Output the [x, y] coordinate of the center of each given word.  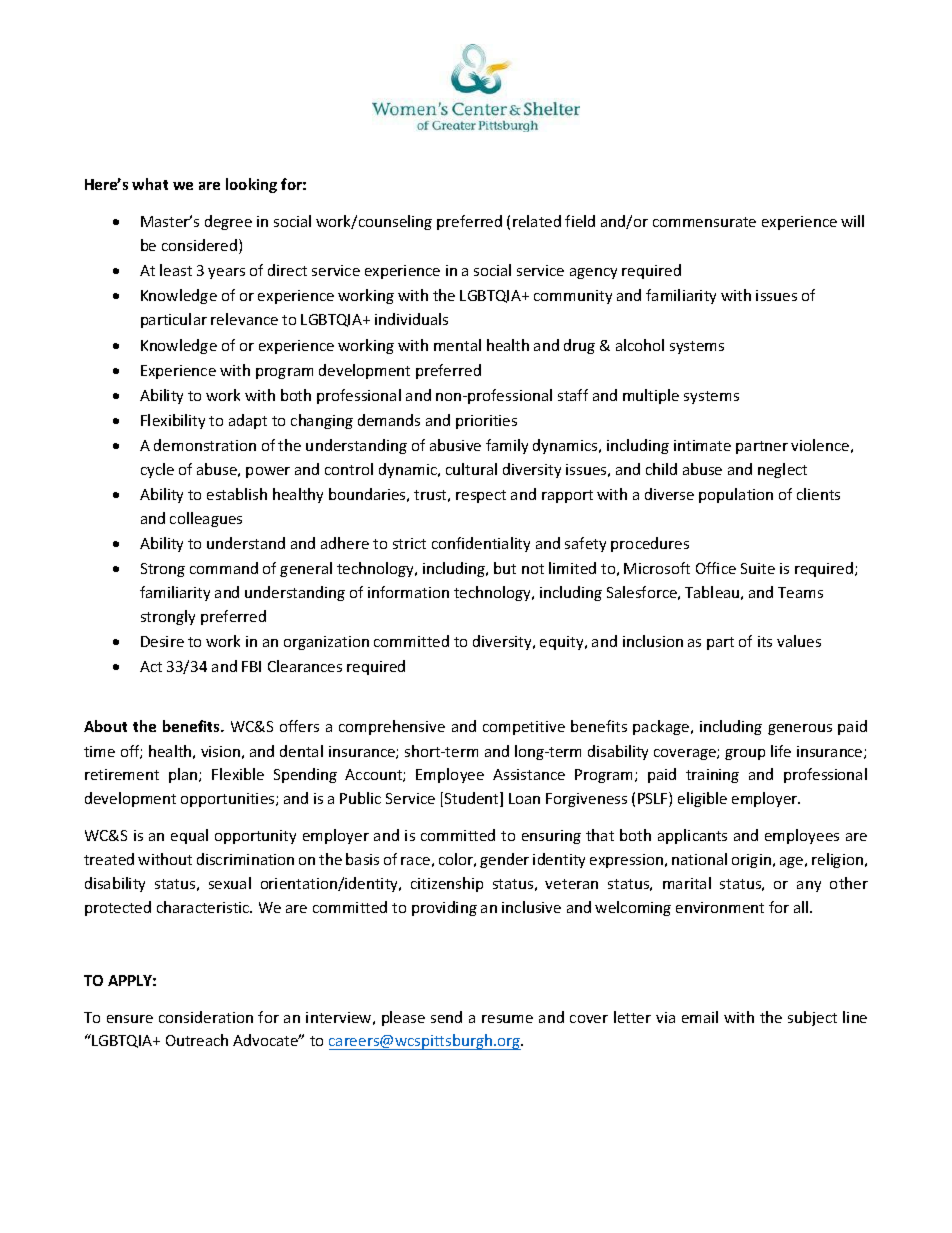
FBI [251, 666]
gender [504, 860]
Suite [758, 568]
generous [800, 729]
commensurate [704, 222]
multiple [651, 396]
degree [228, 222]
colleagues [206, 519]
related [537, 221]
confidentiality [481, 544]
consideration [206, 1017]
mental [457, 345]
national [699, 859]
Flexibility [173, 421]
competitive [524, 728]
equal [189, 836]
